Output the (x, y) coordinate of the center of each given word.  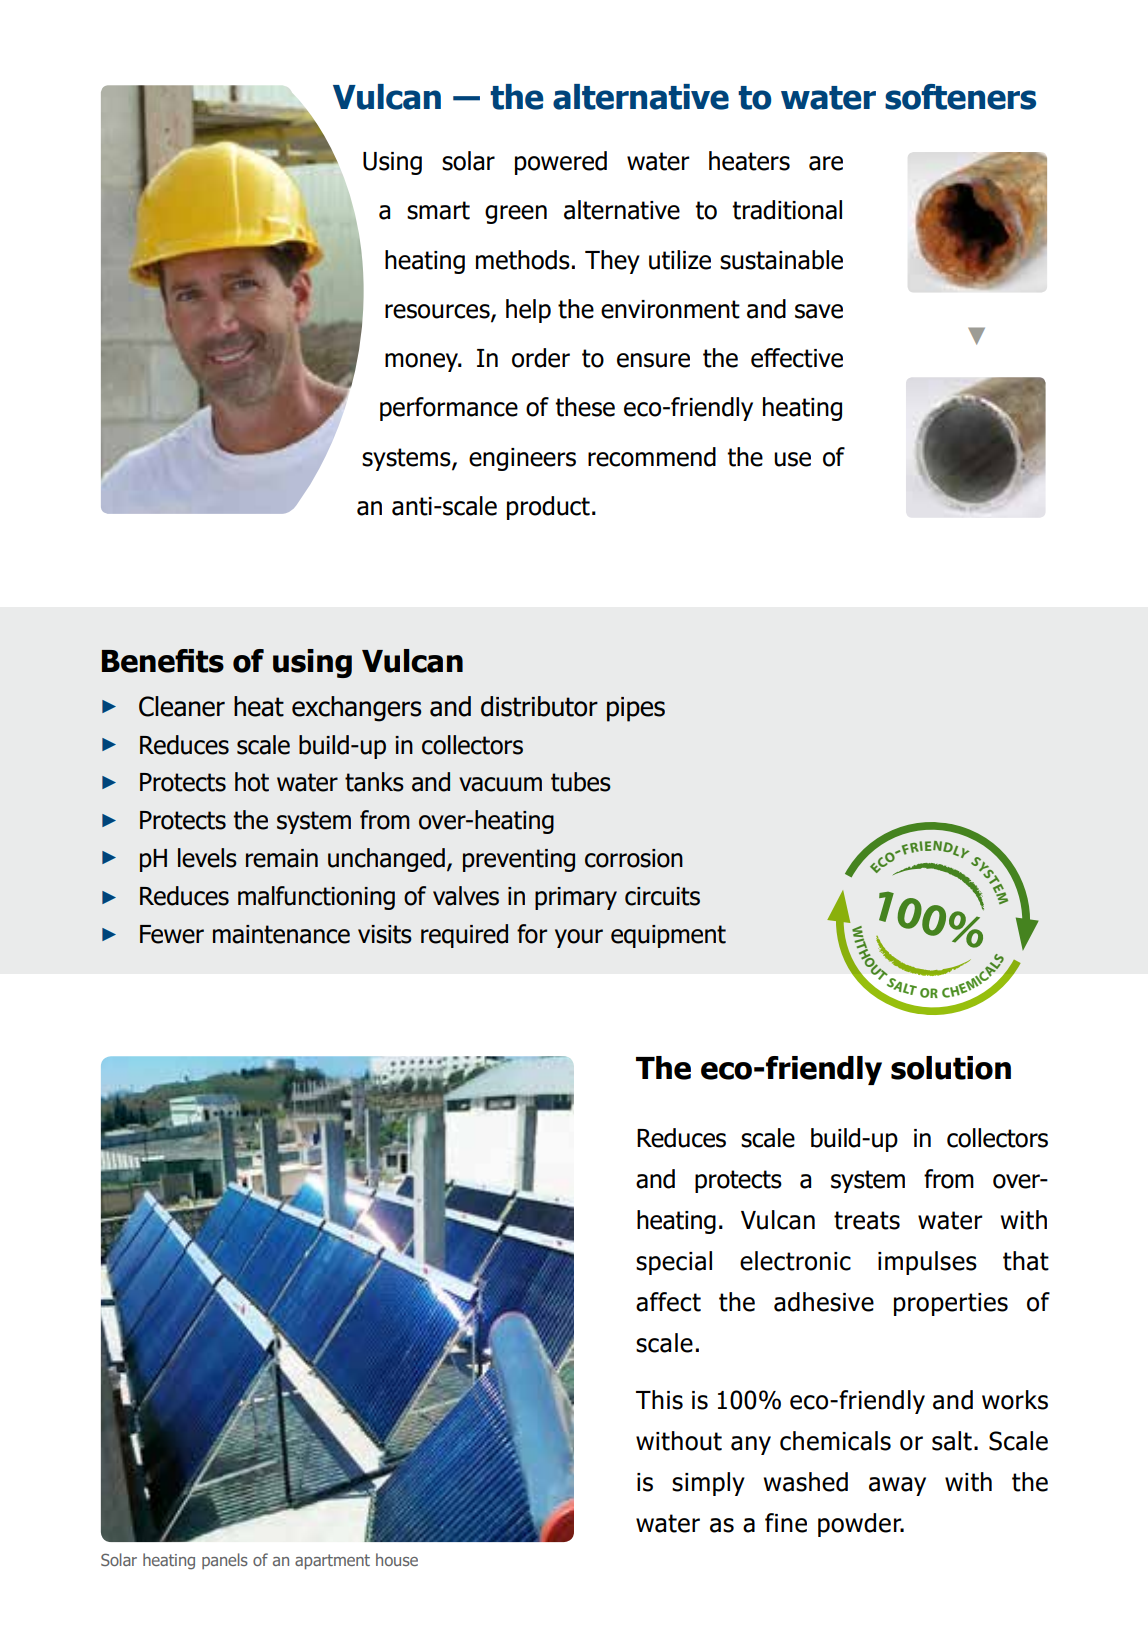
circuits (662, 896)
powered (561, 163)
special (674, 1263)
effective (797, 358)
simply (708, 1484)
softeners (960, 97)
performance (449, 409)
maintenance (281, 934)
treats (867, 1220)
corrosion (634, 858)
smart (438, 210)
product (548, 508)
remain (282, 858)
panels (225, 1561)
